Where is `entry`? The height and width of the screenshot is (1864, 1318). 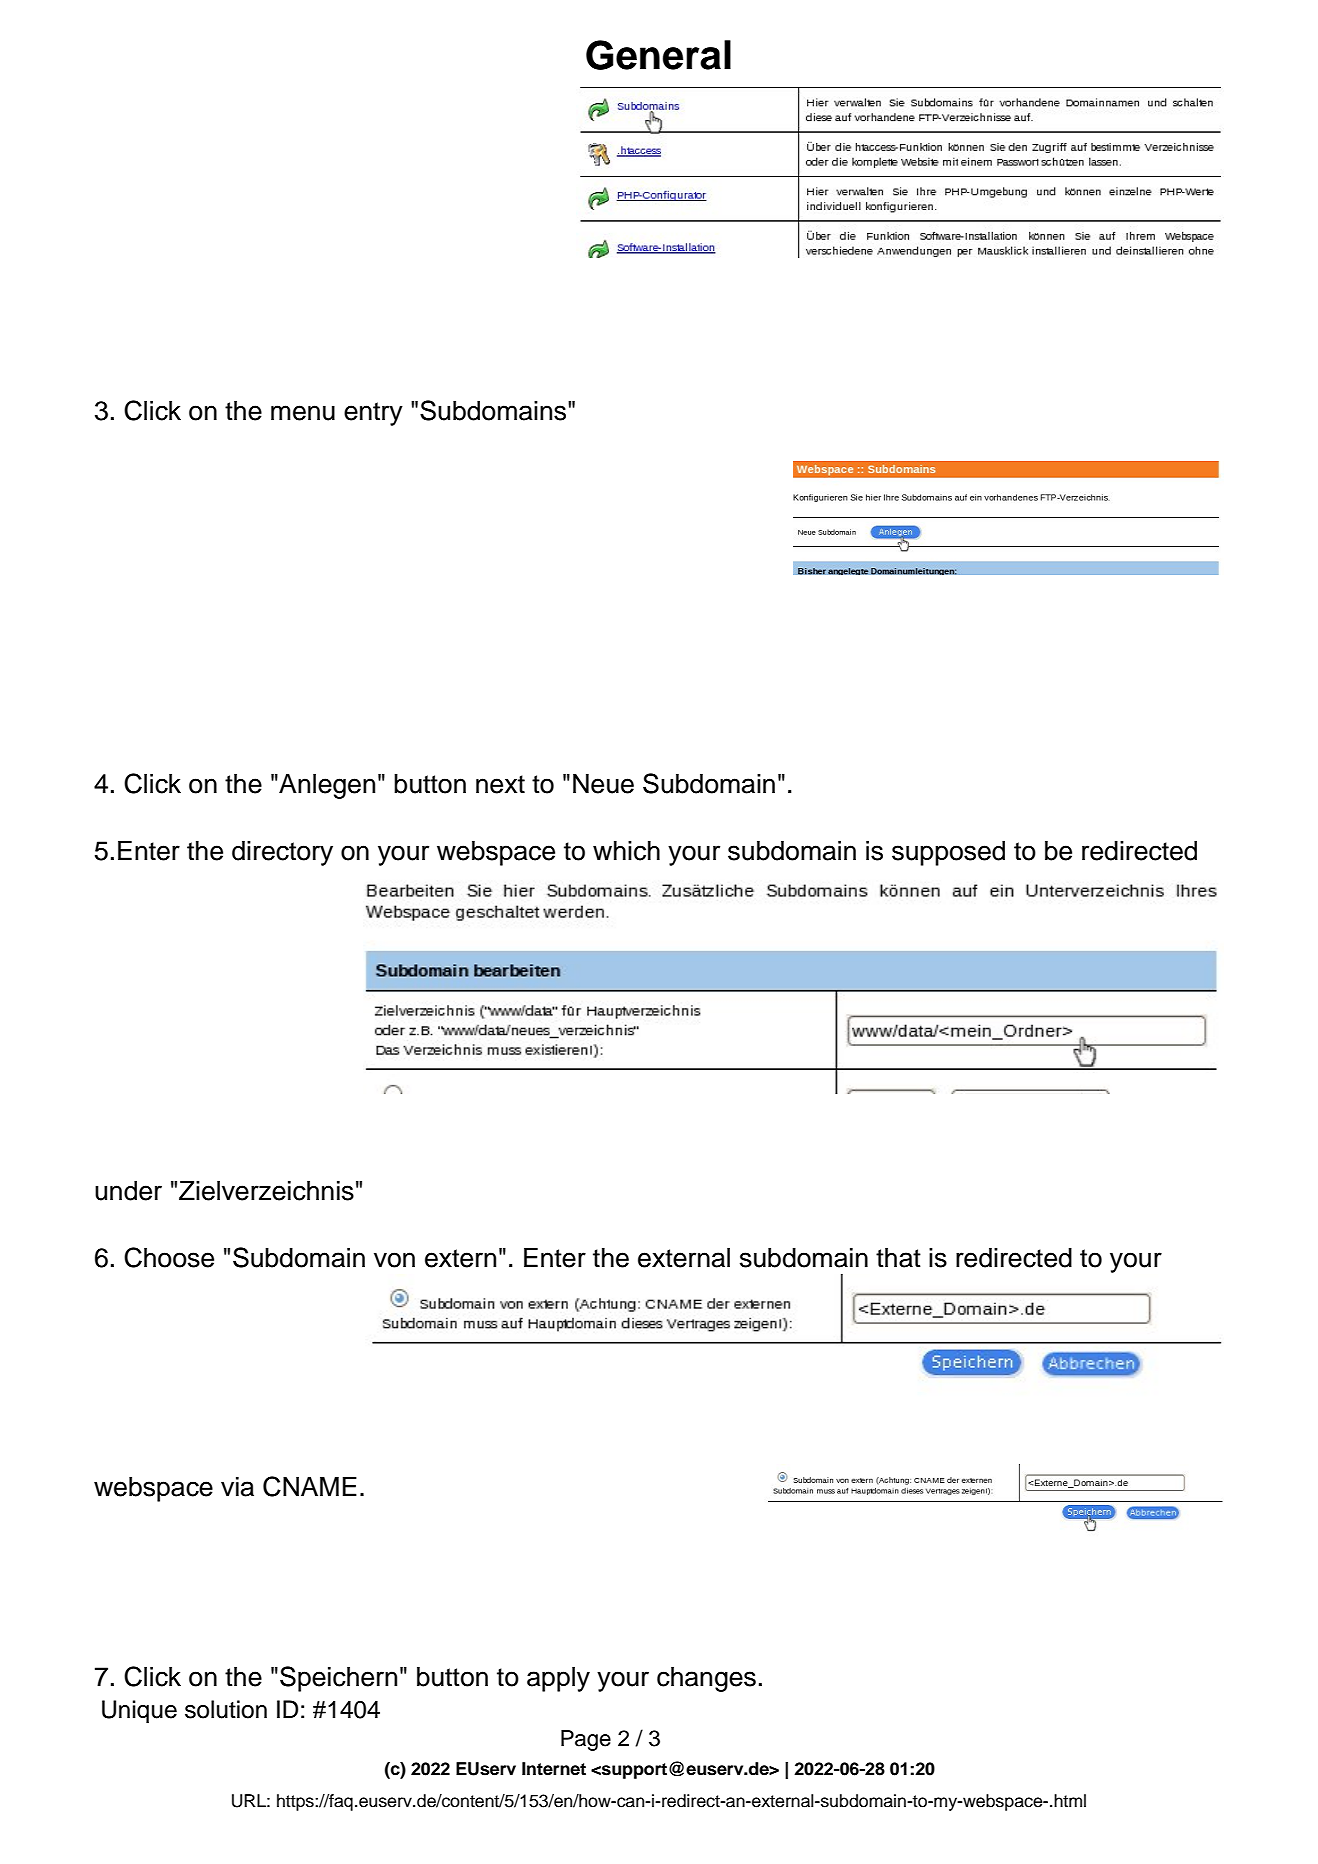
entry is located at coordinates (373, 414).
